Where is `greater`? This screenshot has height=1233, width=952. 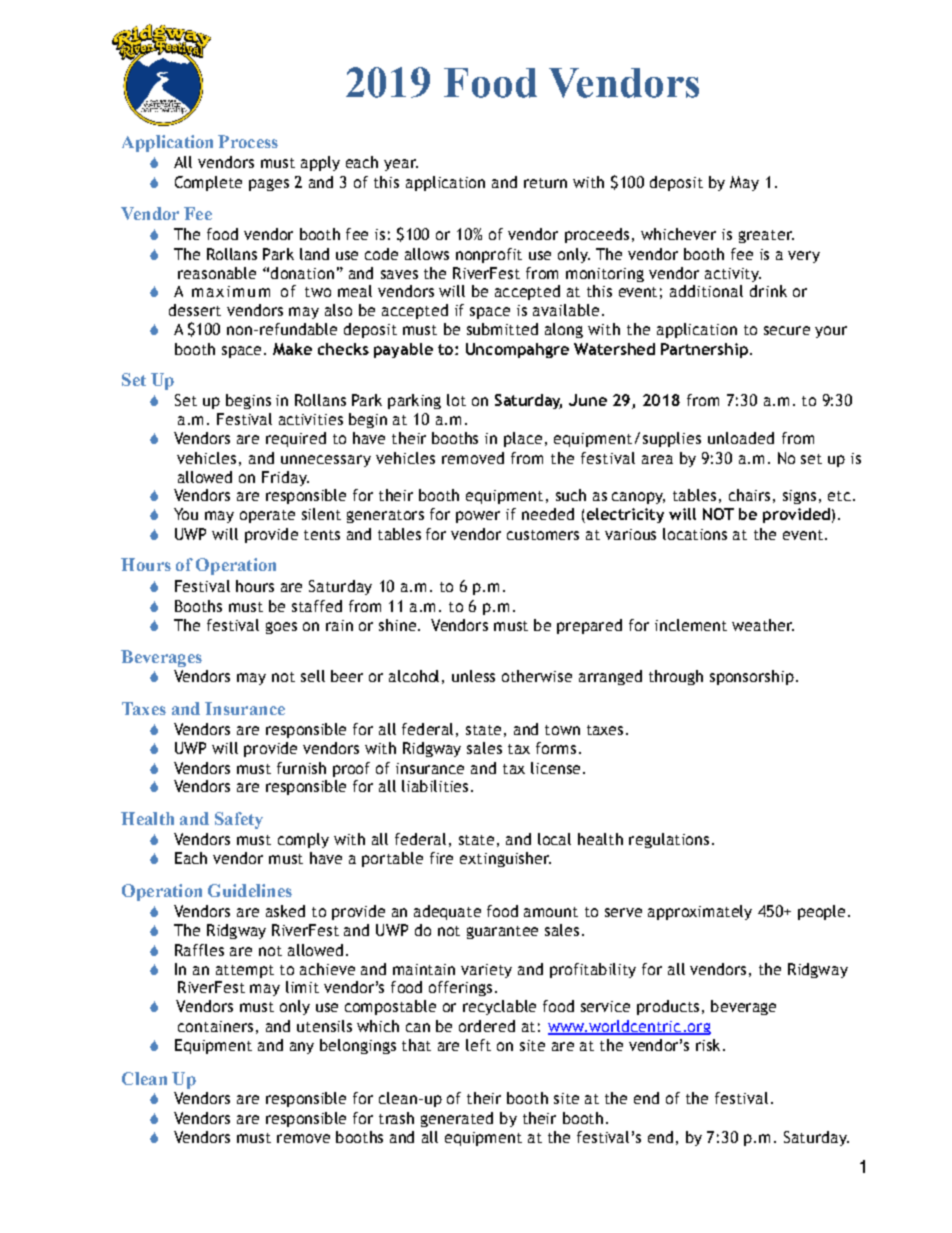 greater is located at coordinates (766, 236).
